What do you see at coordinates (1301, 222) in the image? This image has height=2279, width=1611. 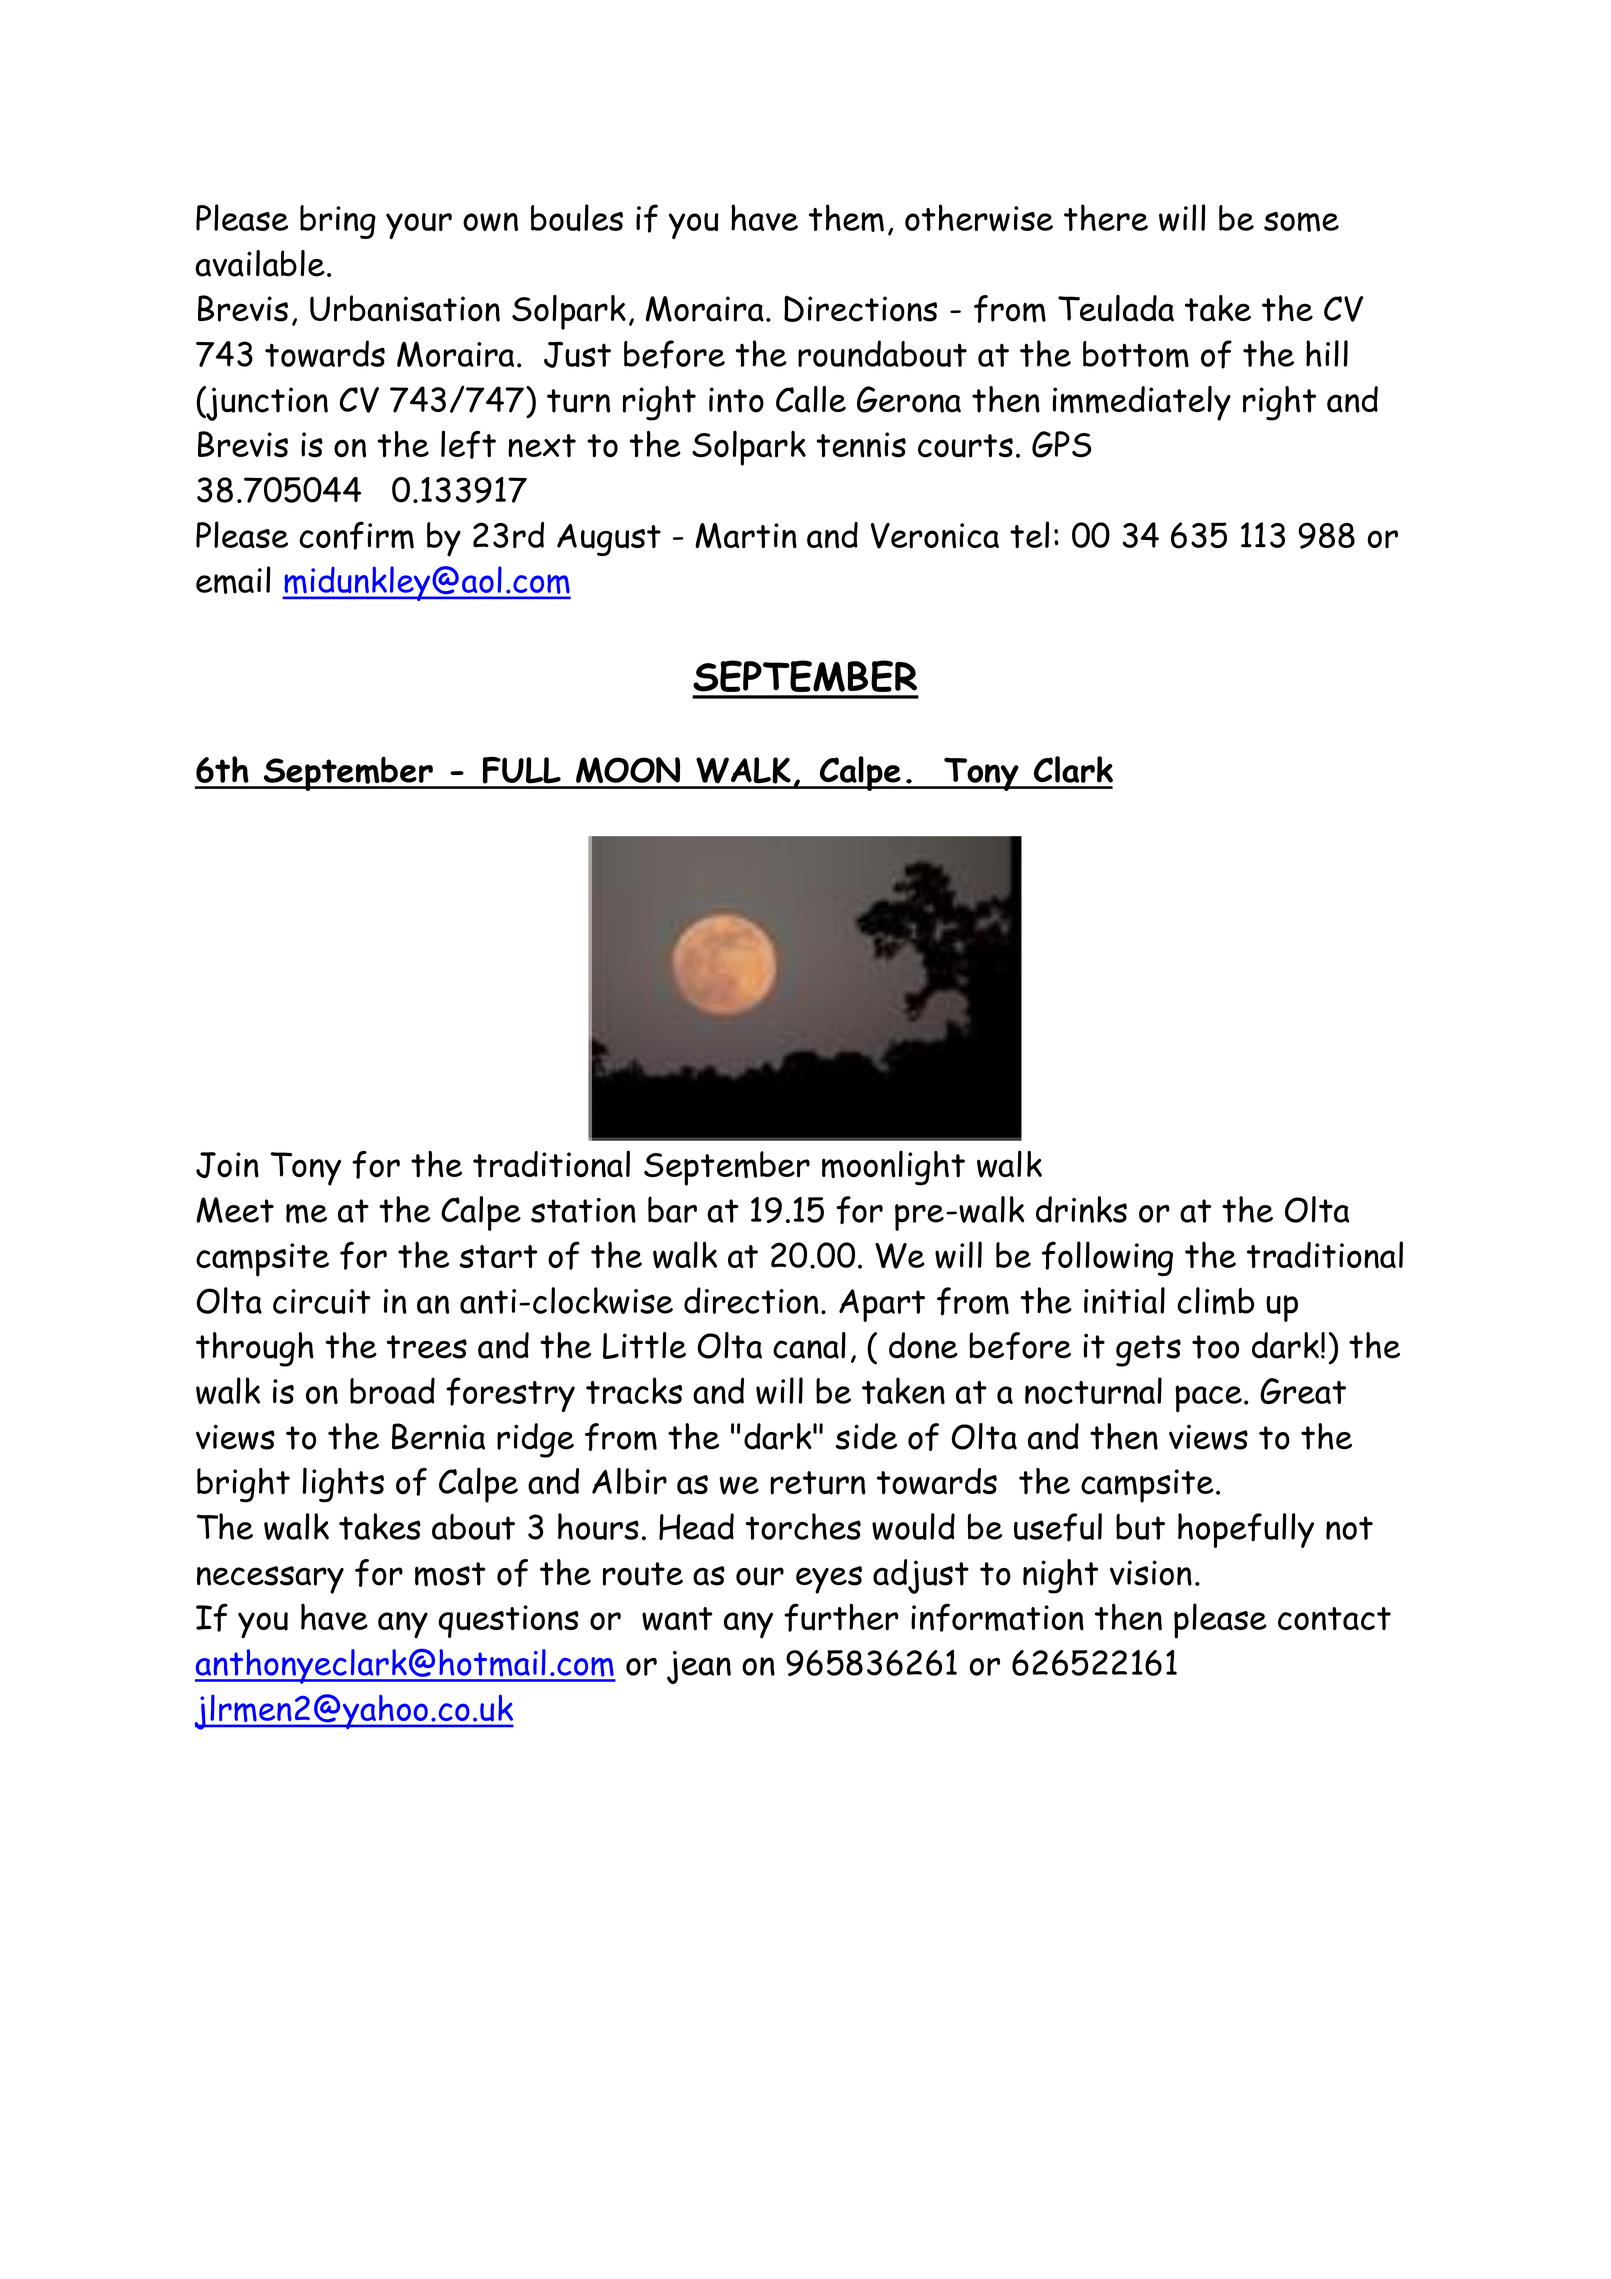 I see `some` at bounding box center [1301, 222].
